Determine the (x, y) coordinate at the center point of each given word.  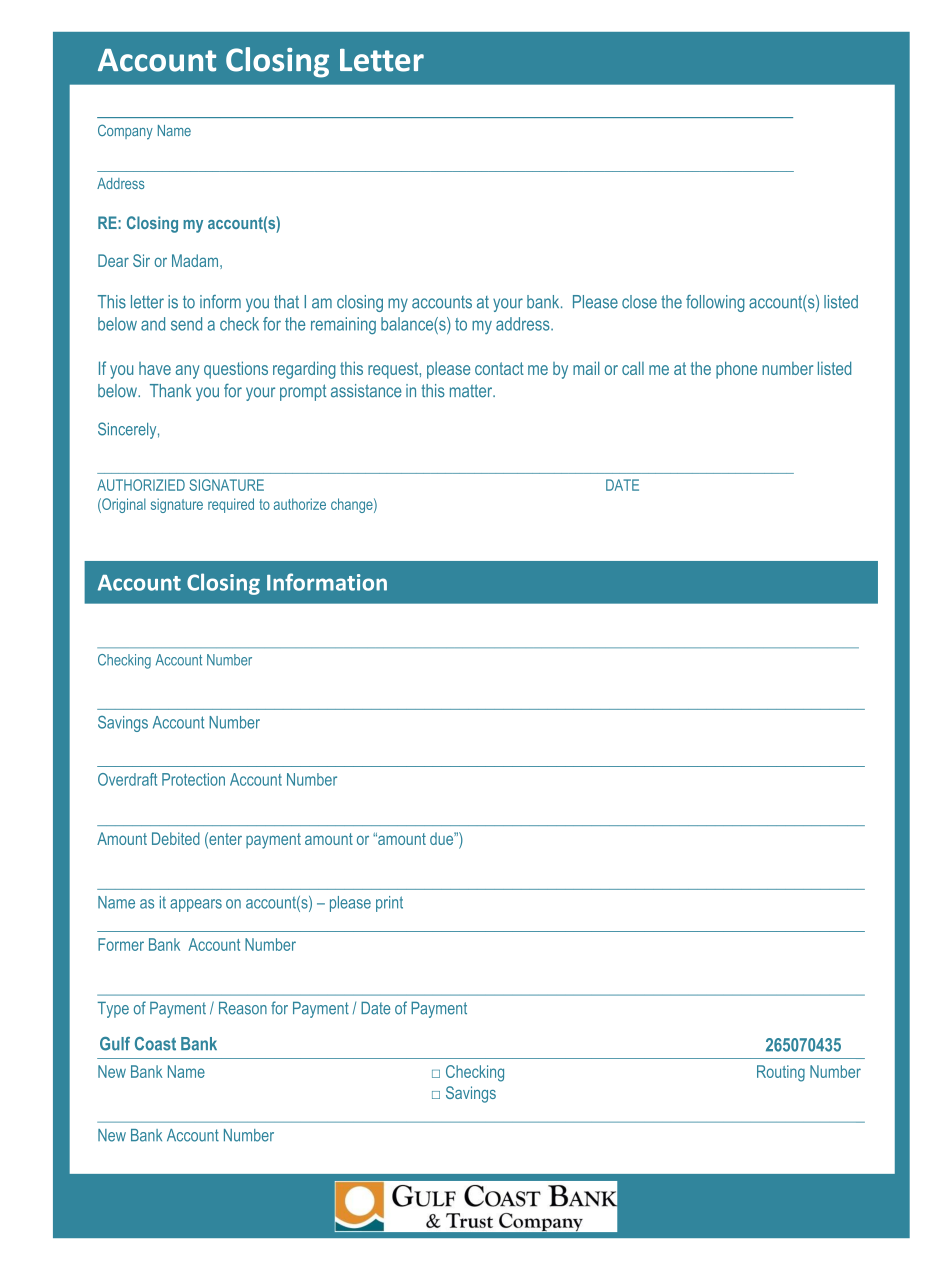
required (231, 505)
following (715, 303)
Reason (243, 1008)
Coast (155, 1044)
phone (736, 370)
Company (125, 132)
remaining (343, 325)
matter (472, 391)
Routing (781, 1073)
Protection (193, 779)
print (389, 904)
